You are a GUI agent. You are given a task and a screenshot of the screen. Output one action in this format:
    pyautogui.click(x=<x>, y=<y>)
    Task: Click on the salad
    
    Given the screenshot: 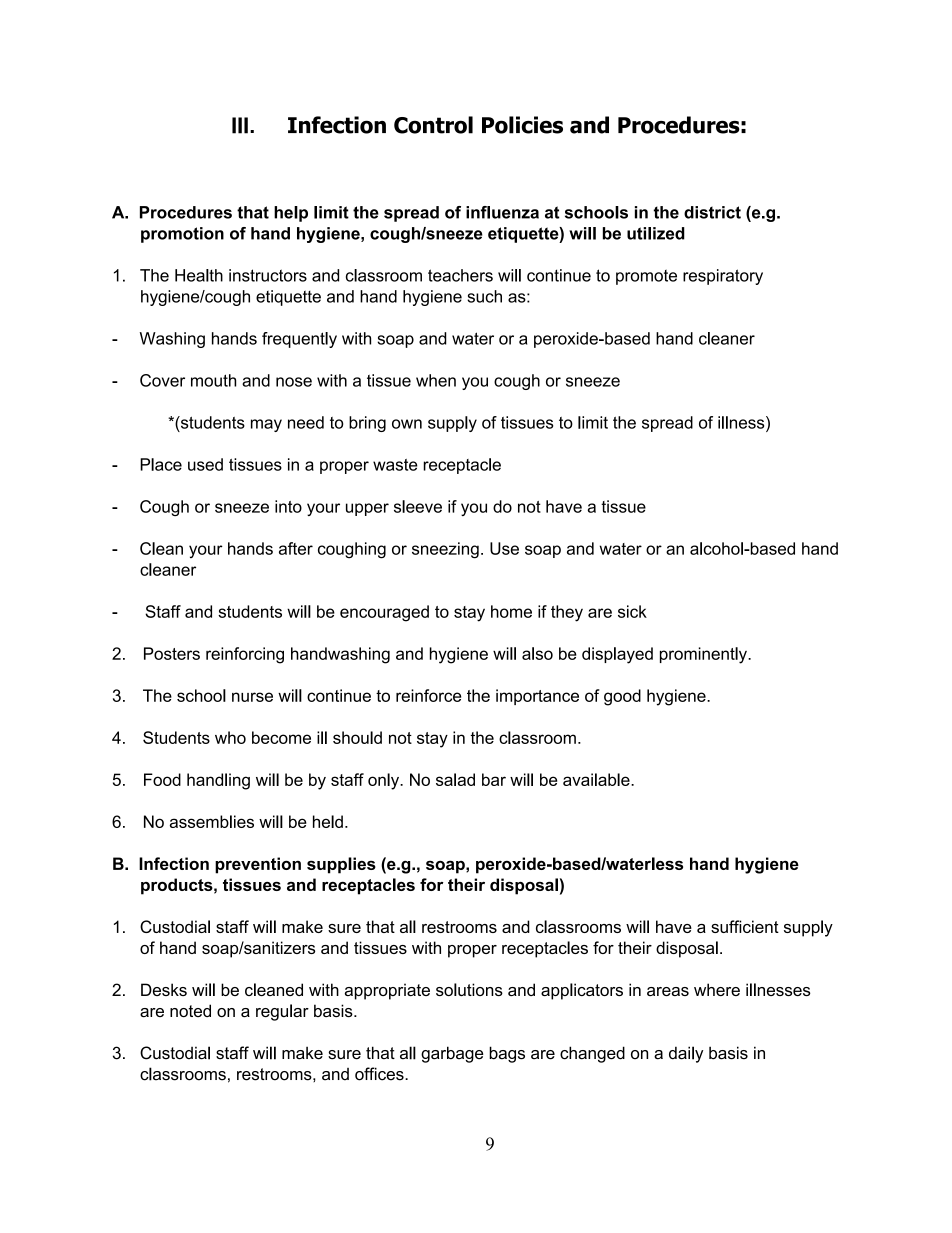 What is the action you would take?
    pyautogui.click(x=455, y=779)
